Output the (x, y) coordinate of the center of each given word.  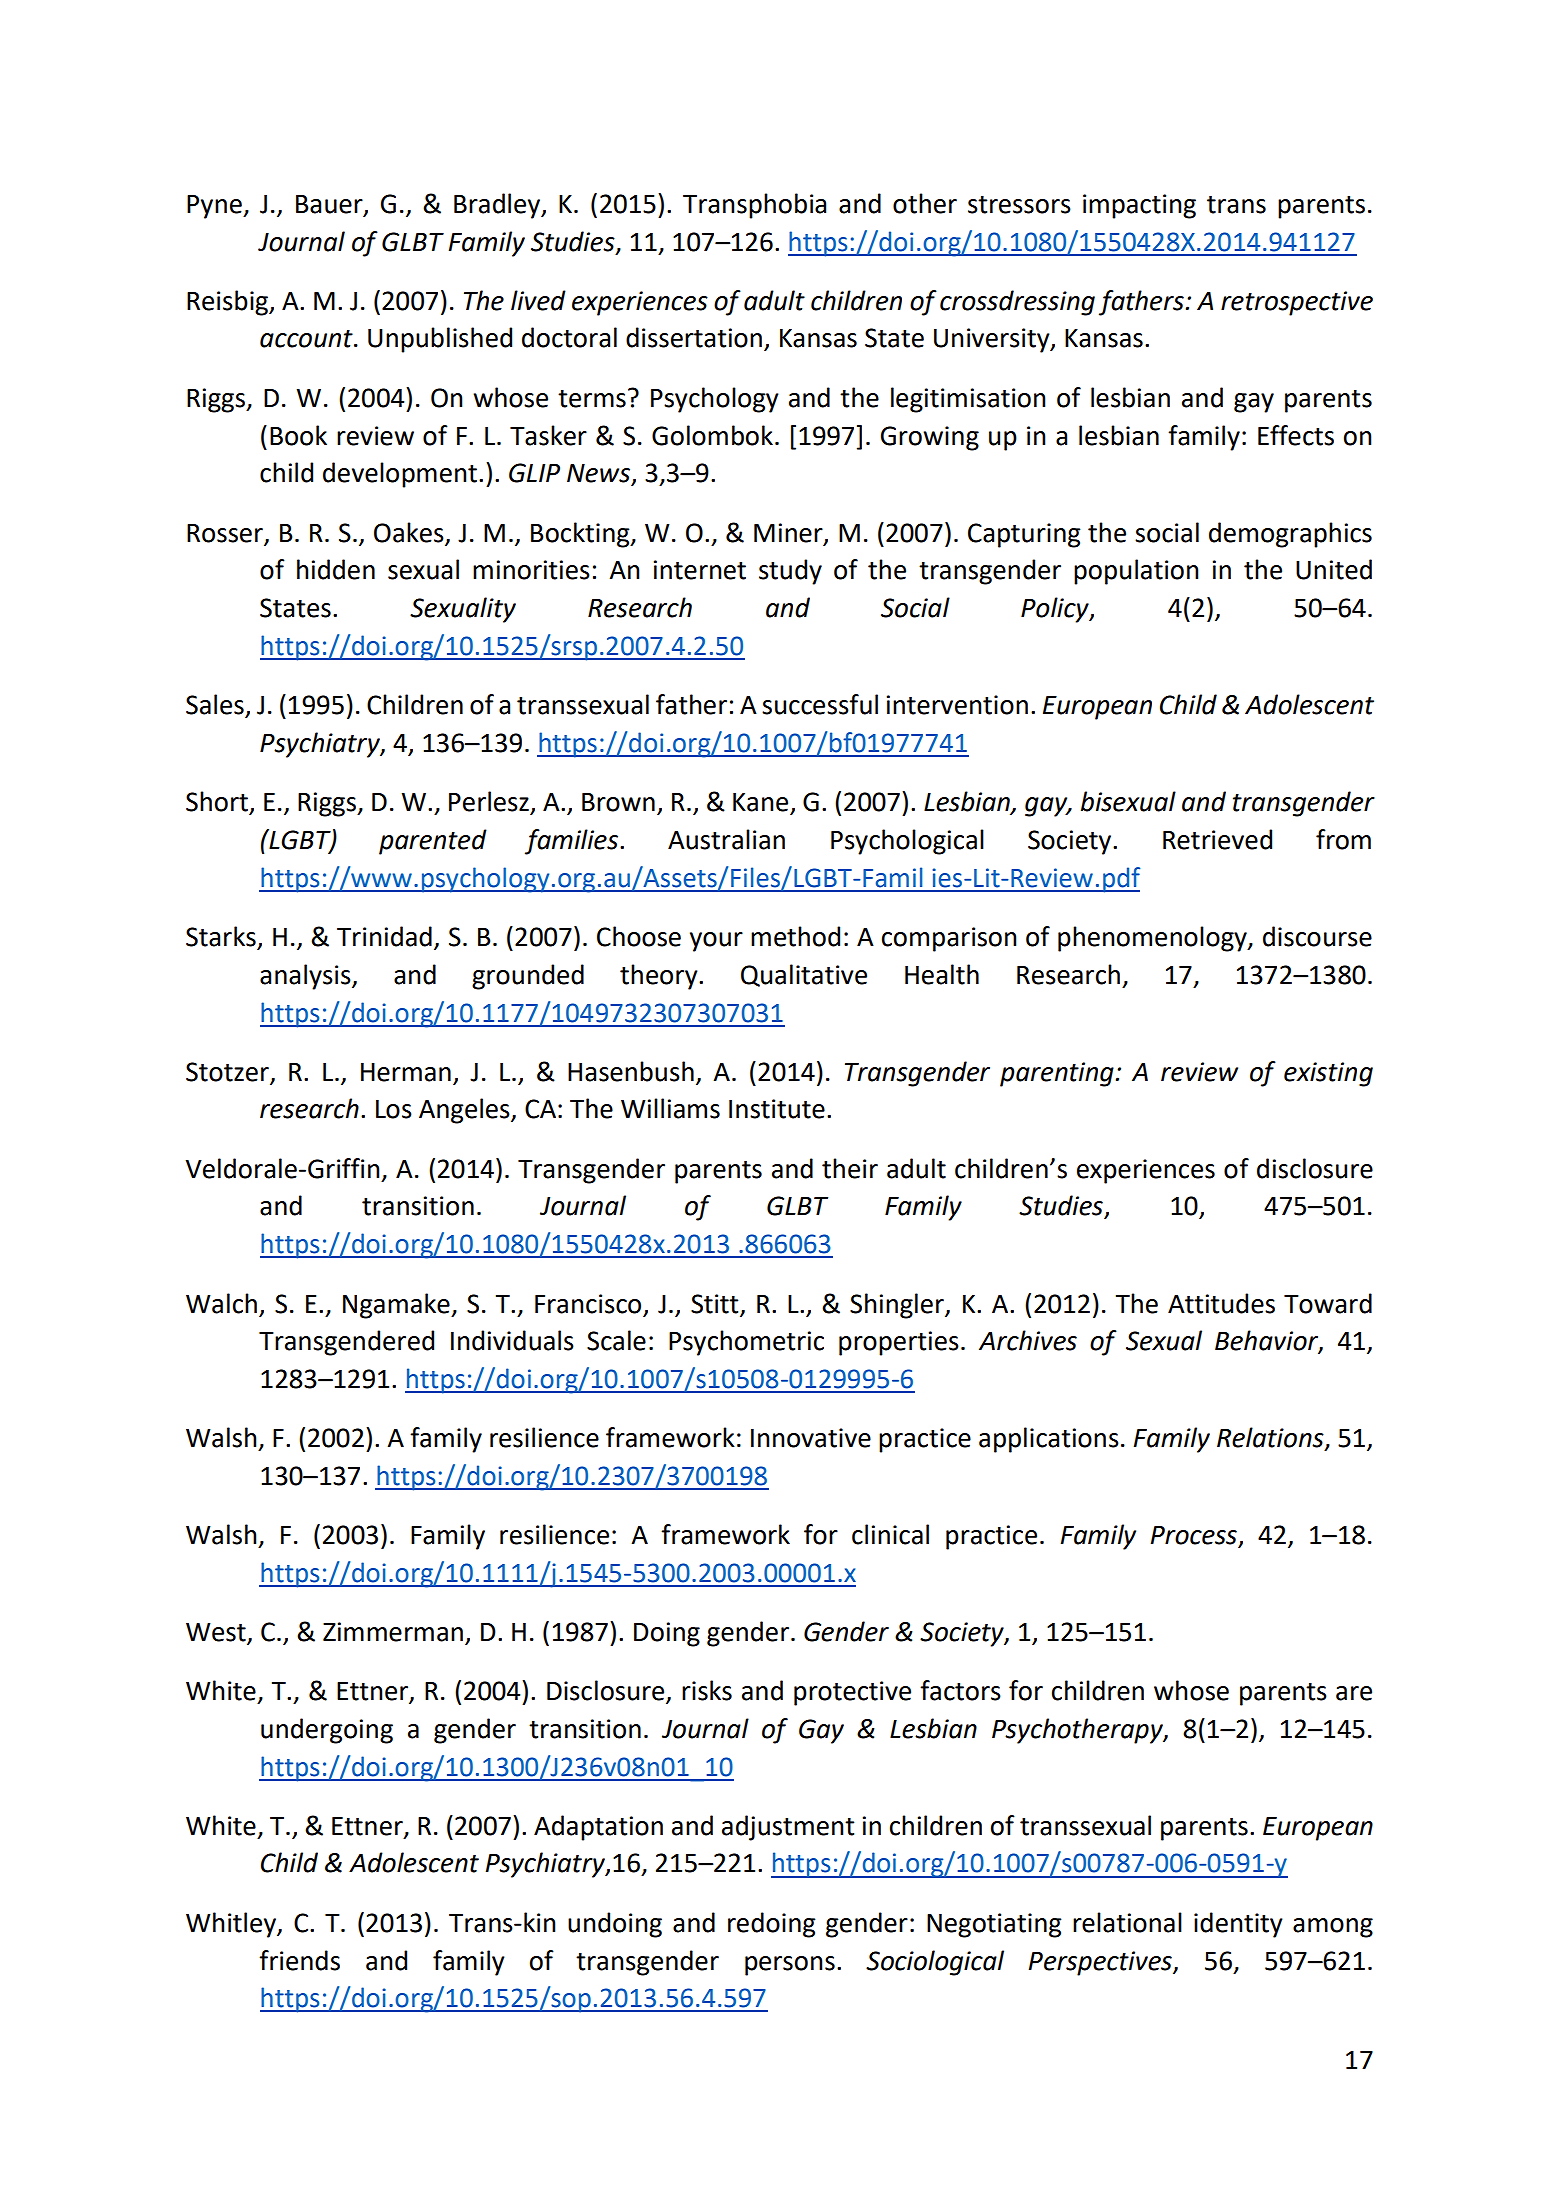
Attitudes (1221, 1303)
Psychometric (746, 1343)
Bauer (330, 205)
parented (433, 842)
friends (299, 1960)
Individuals (512, 1340)
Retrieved (1217, 839)
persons (790, 1966)
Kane (762, 803)
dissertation (694, 337)
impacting (1139, 206)
